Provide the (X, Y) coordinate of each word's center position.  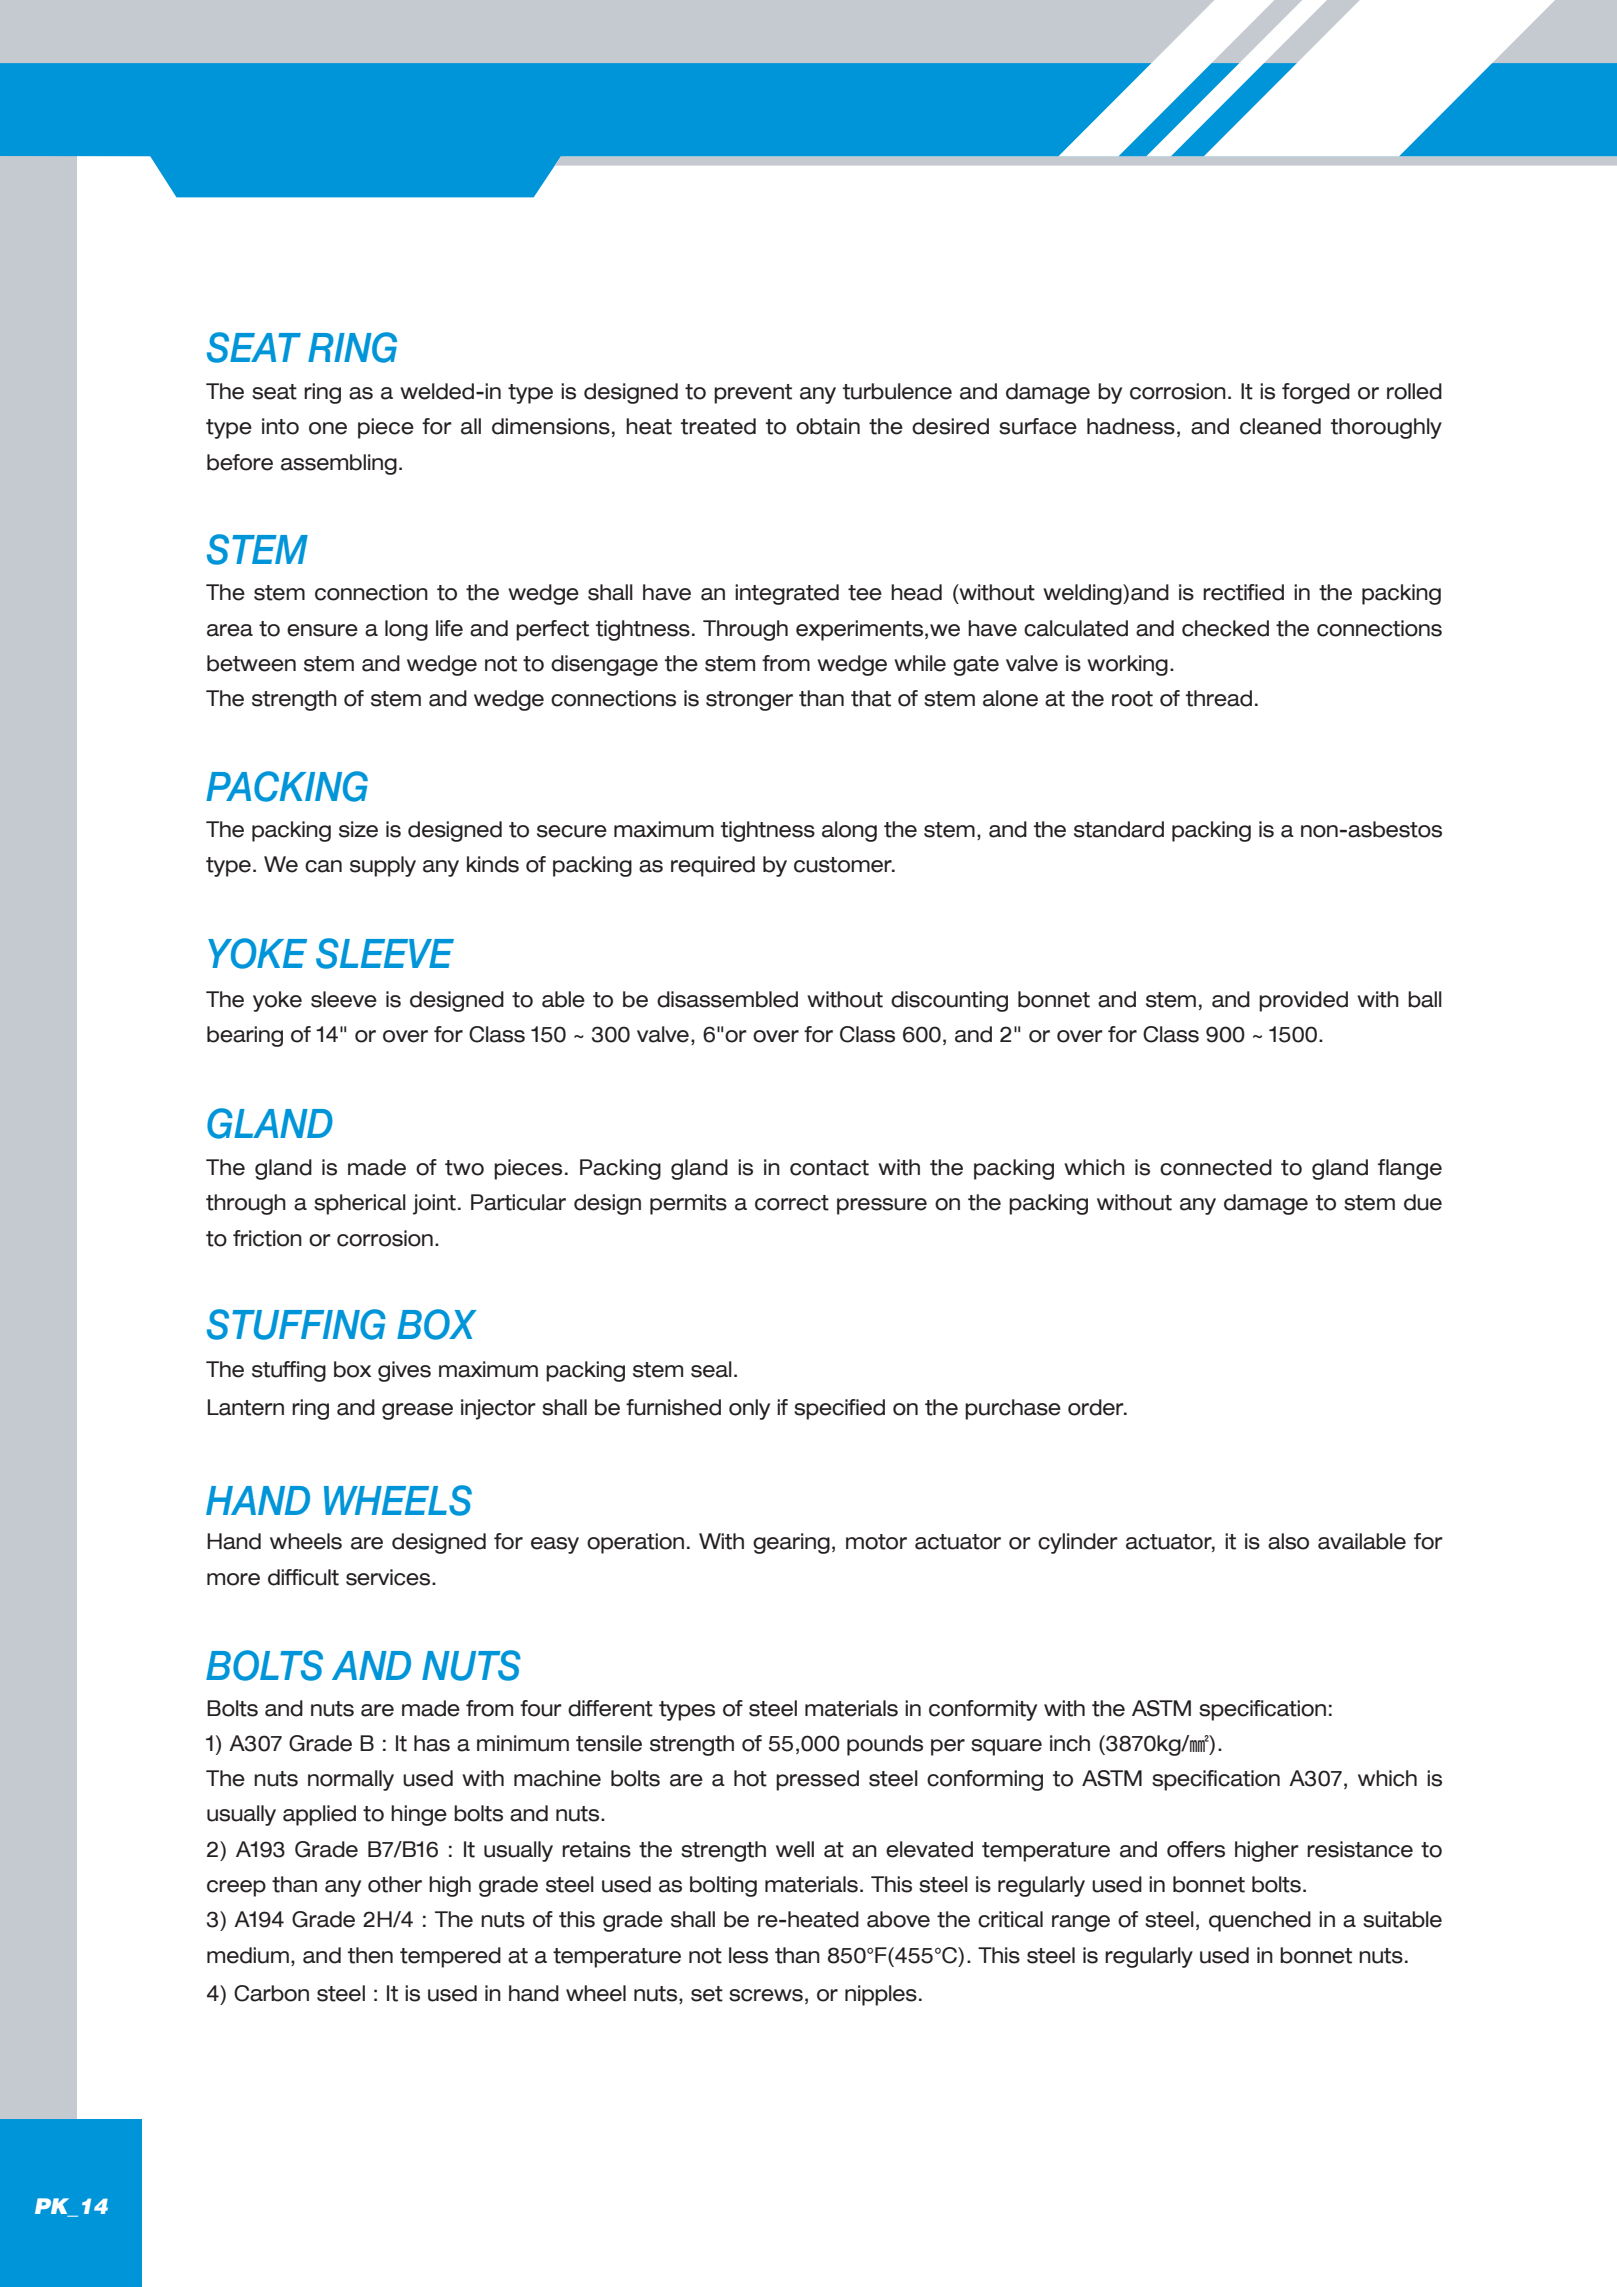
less (748, 1955)
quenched (1260, 1921)
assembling (339, 464)
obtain (828, 426)
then (370, 1955)
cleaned (1280, 426)
